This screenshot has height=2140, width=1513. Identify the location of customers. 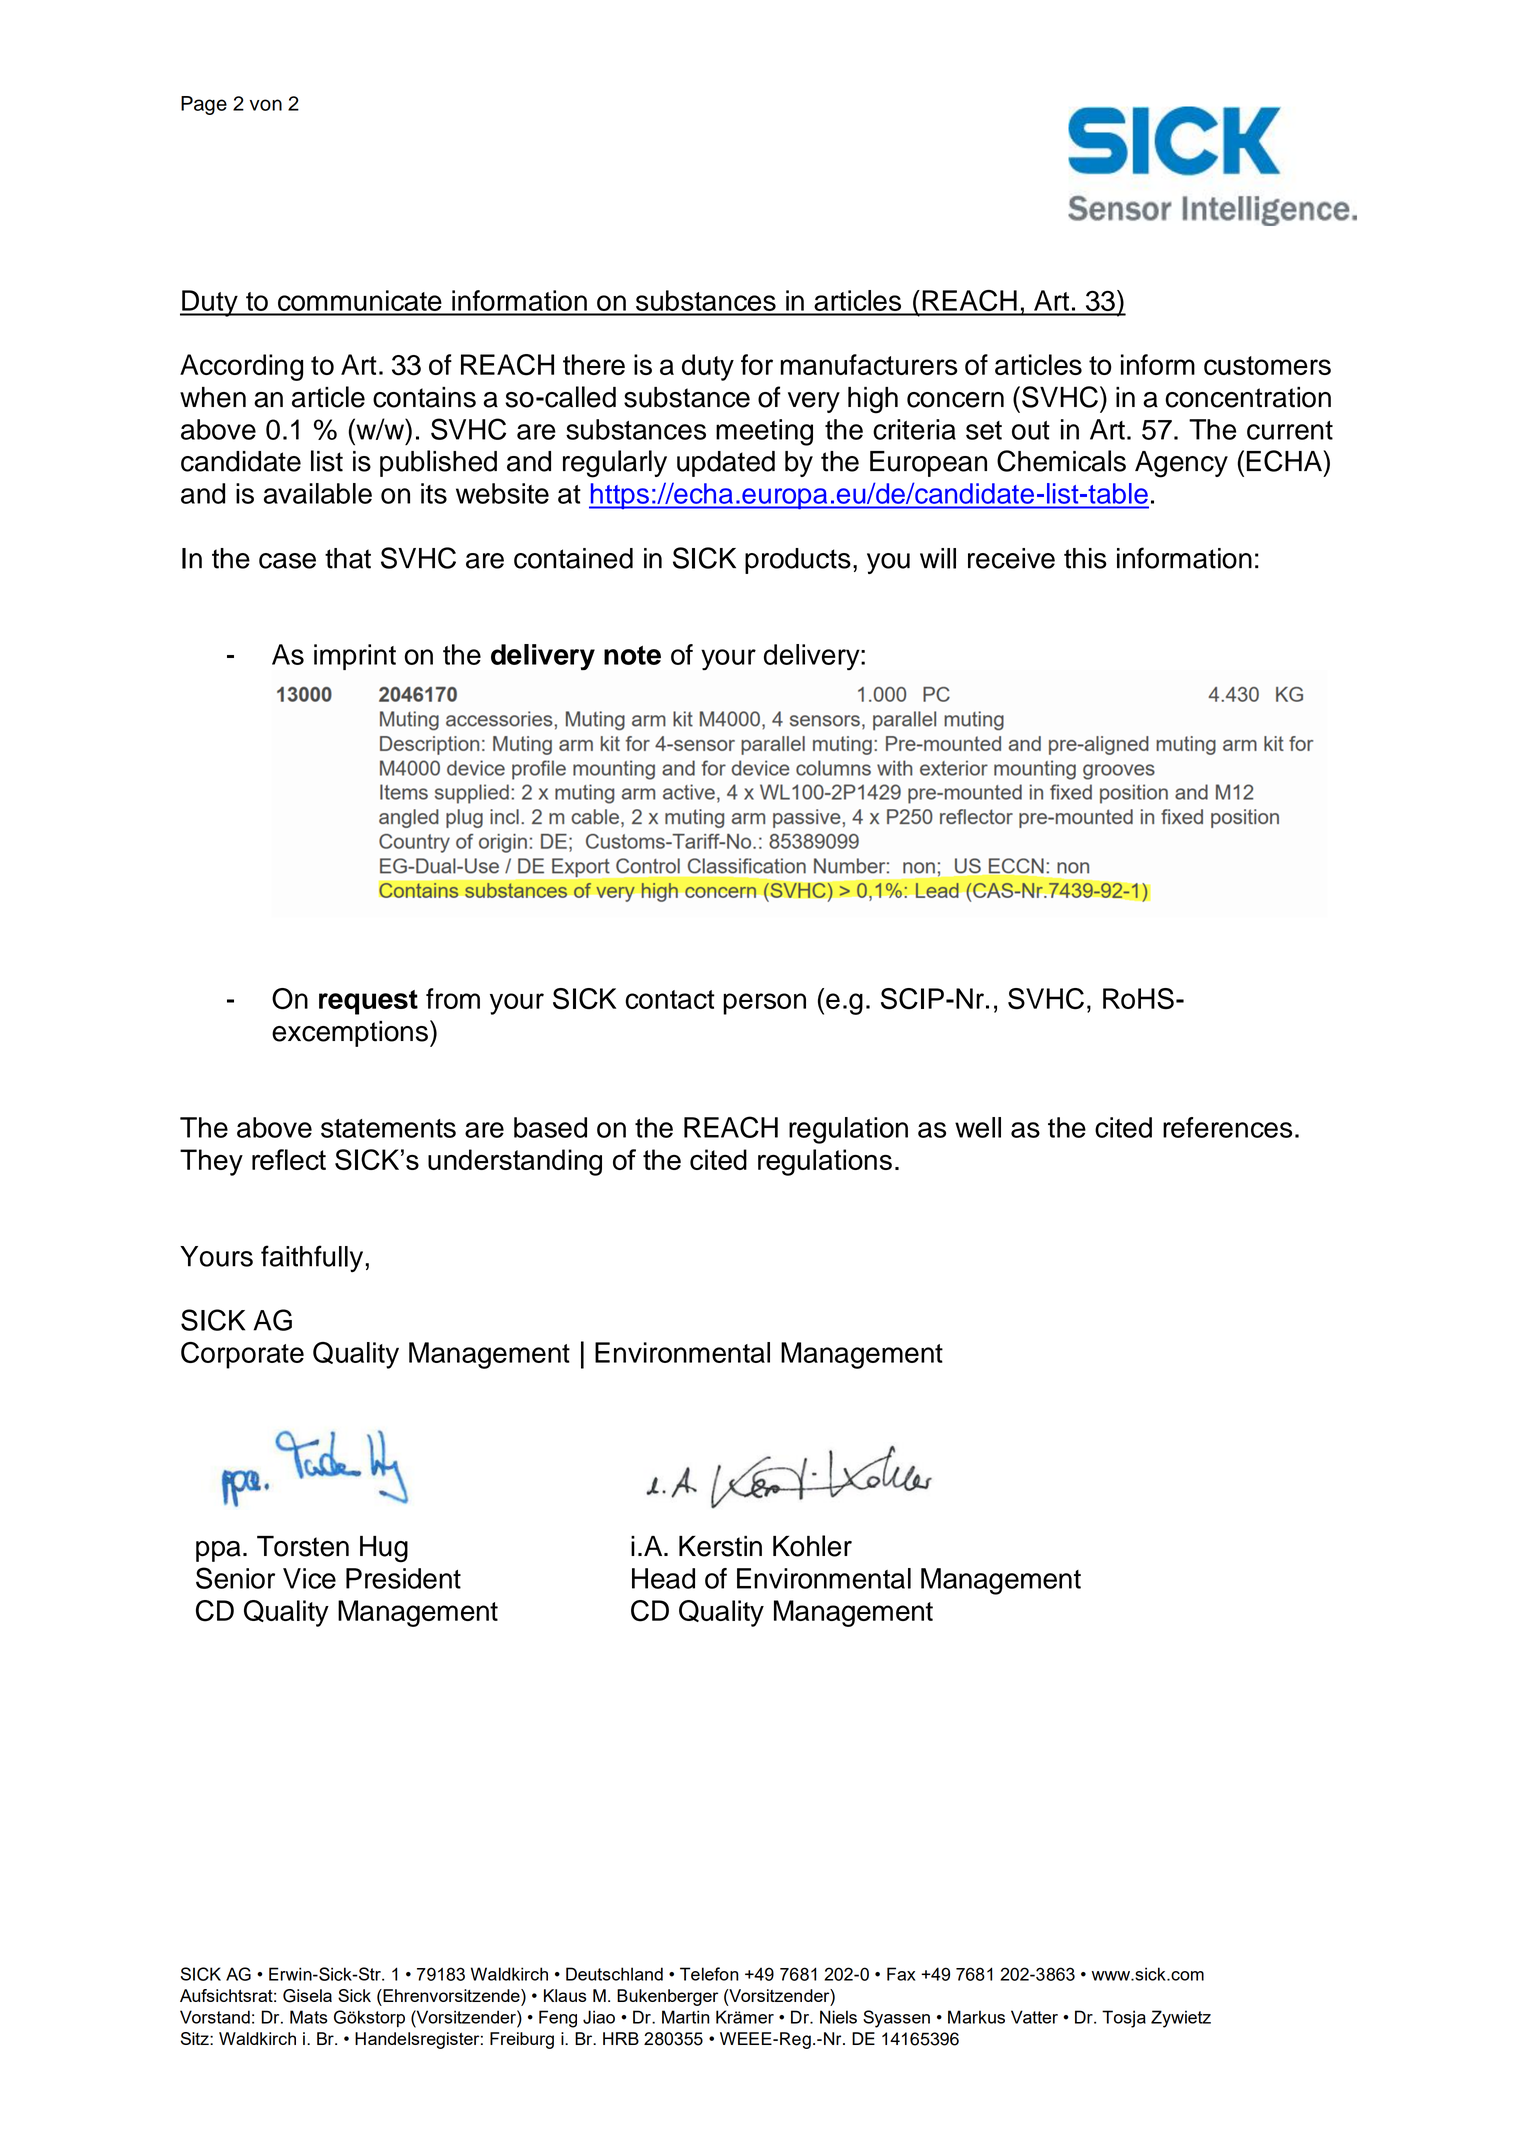
(1267, 365).
